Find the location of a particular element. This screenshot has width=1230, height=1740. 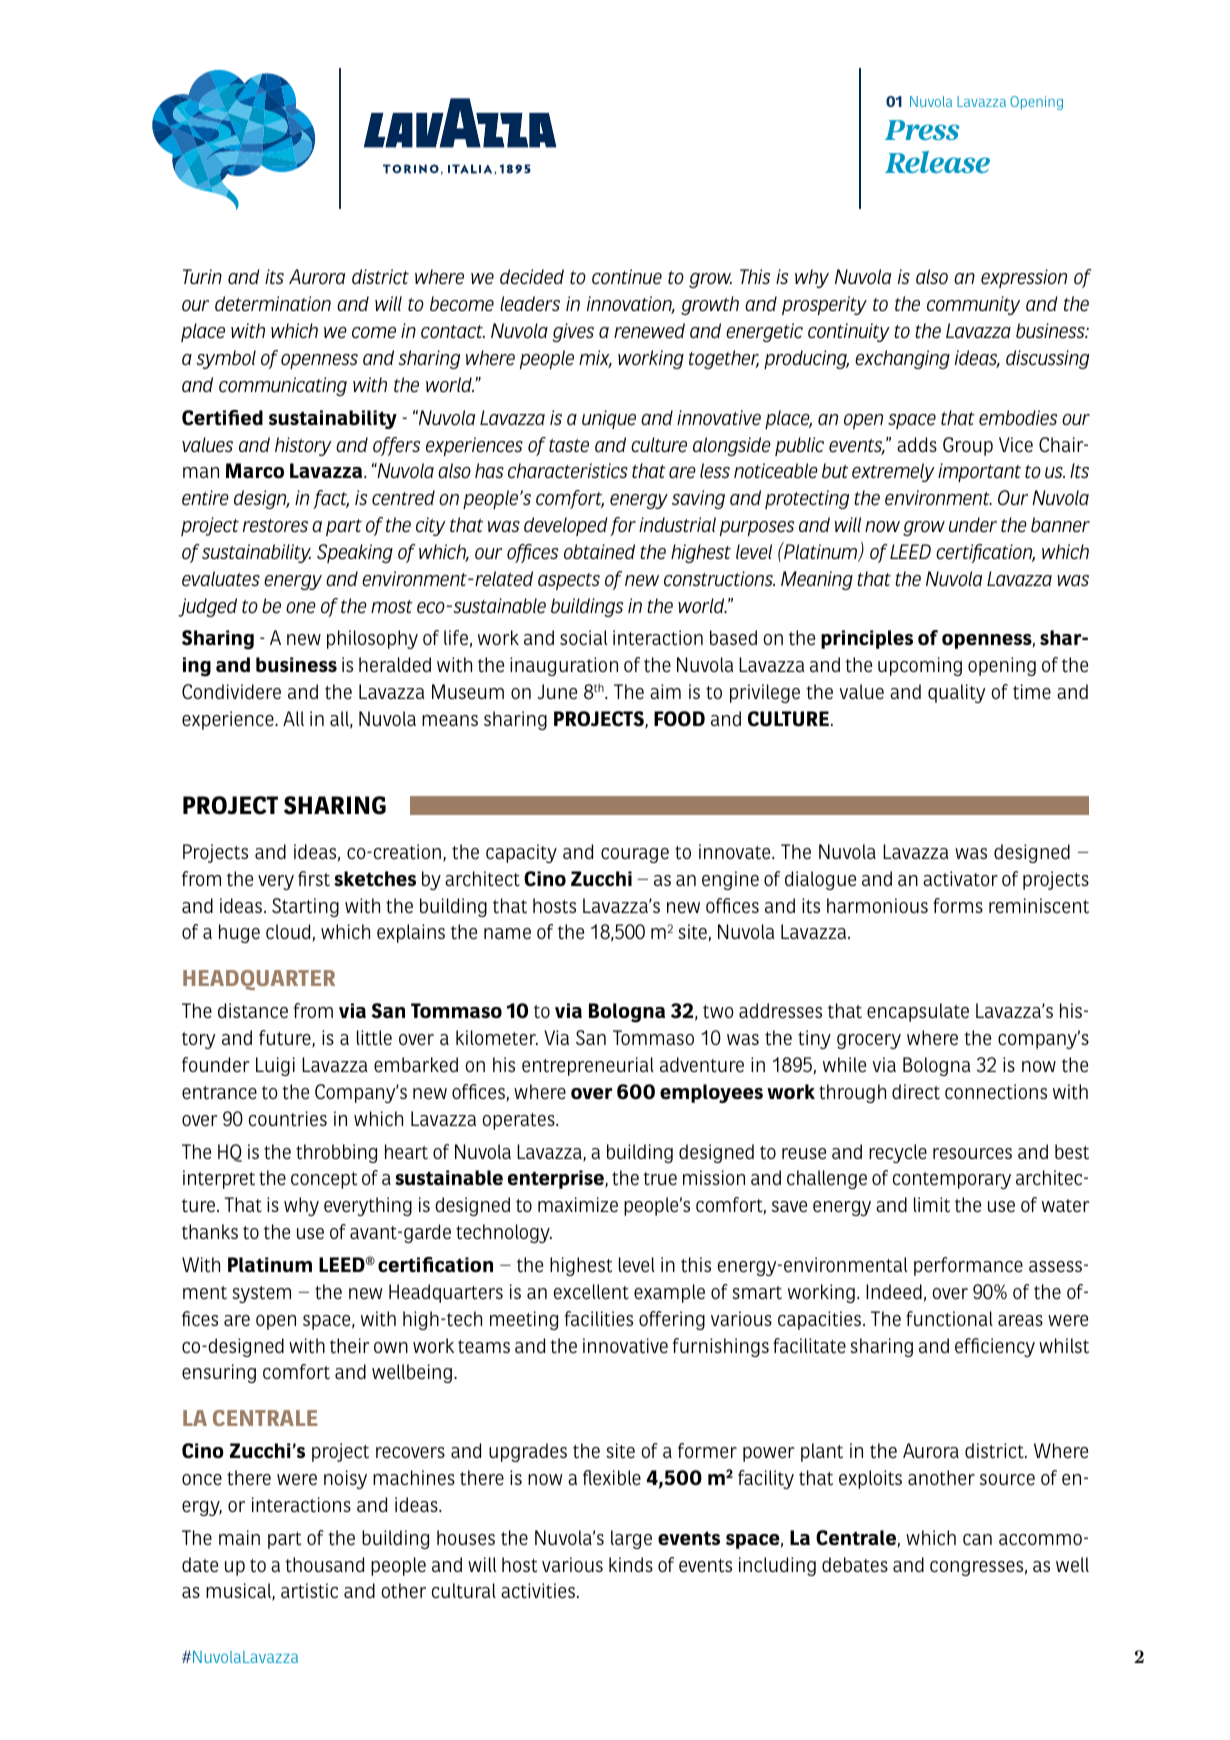

first is located at coordinates (314, 879).
